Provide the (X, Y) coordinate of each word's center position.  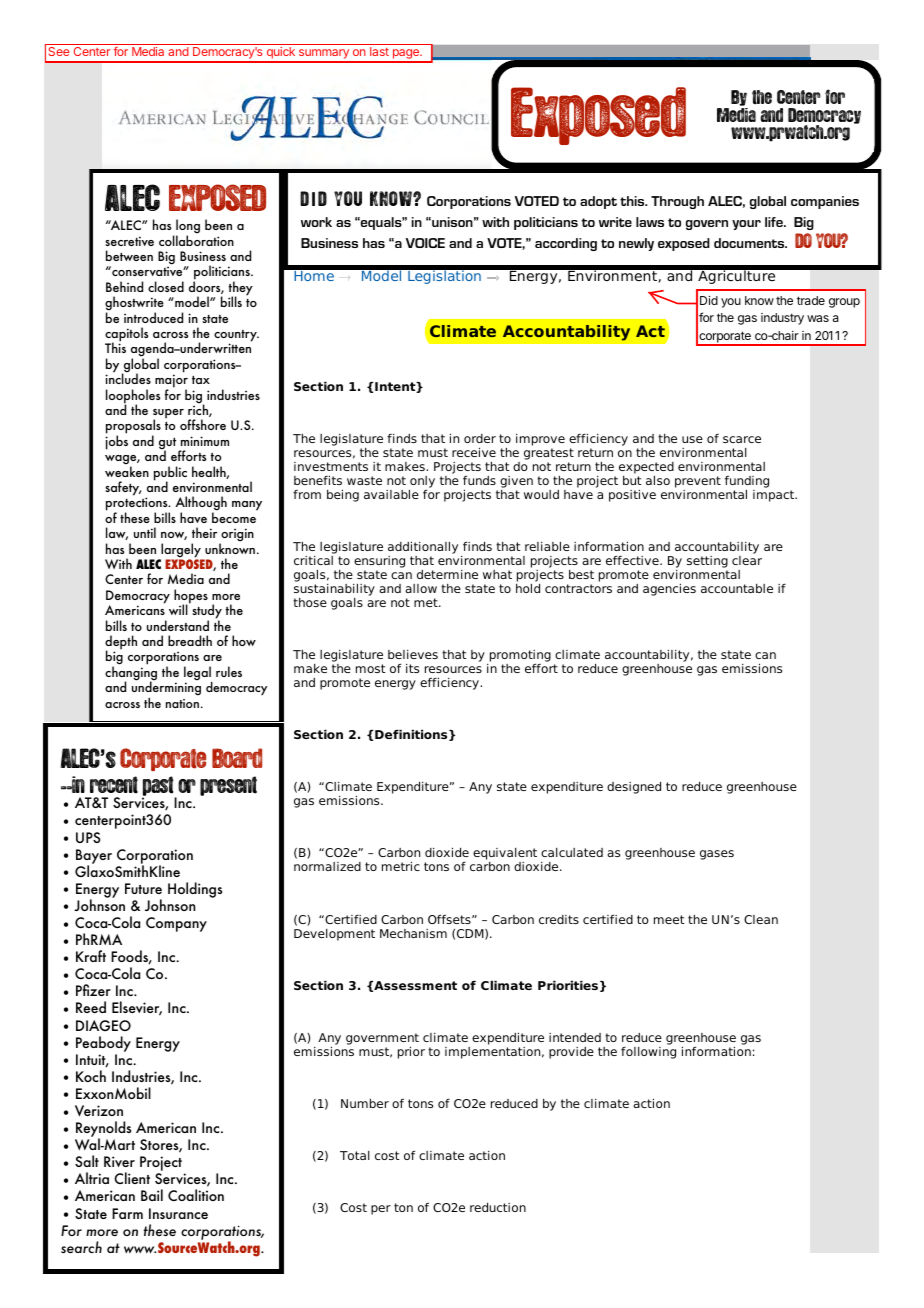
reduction (498, 1207)
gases (717, 855)
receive (474, 452)
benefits (318, 480)
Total (355, 1155)
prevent (698, 482)
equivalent (505, 855)
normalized (327, 866)
